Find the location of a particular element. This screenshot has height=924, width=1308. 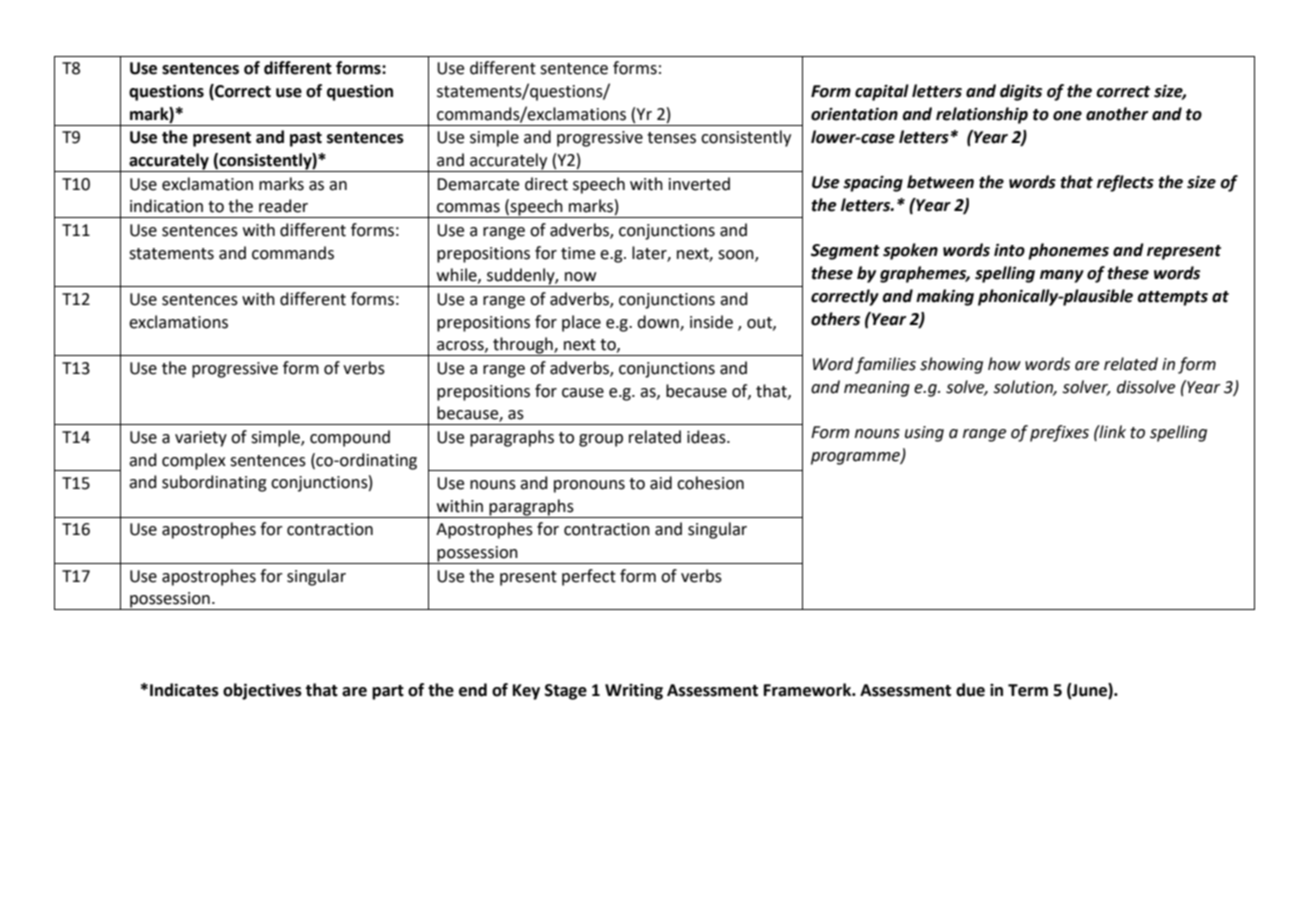

another is located at coordinates (1117, 114).
